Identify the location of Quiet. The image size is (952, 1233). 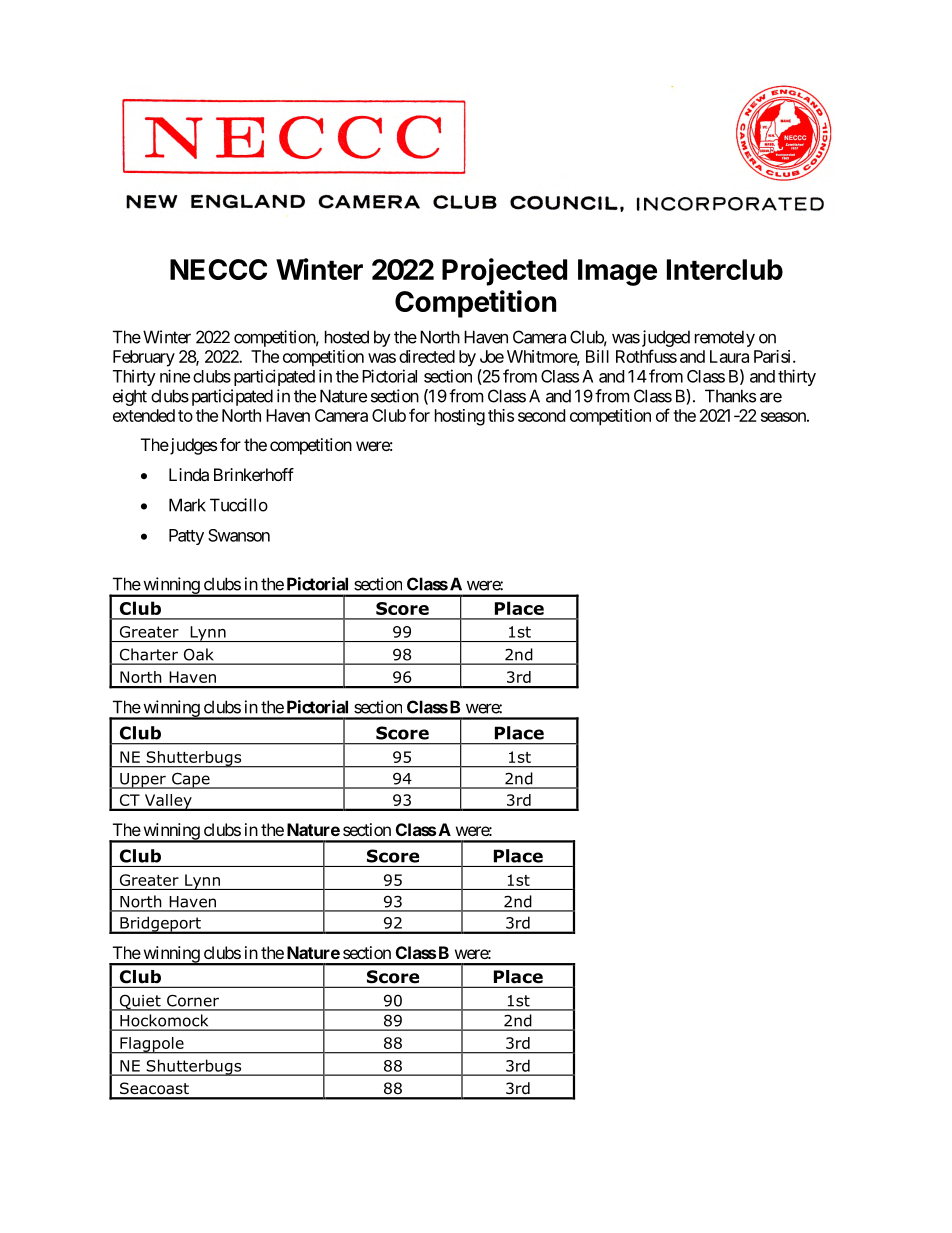
(140, 1002).
